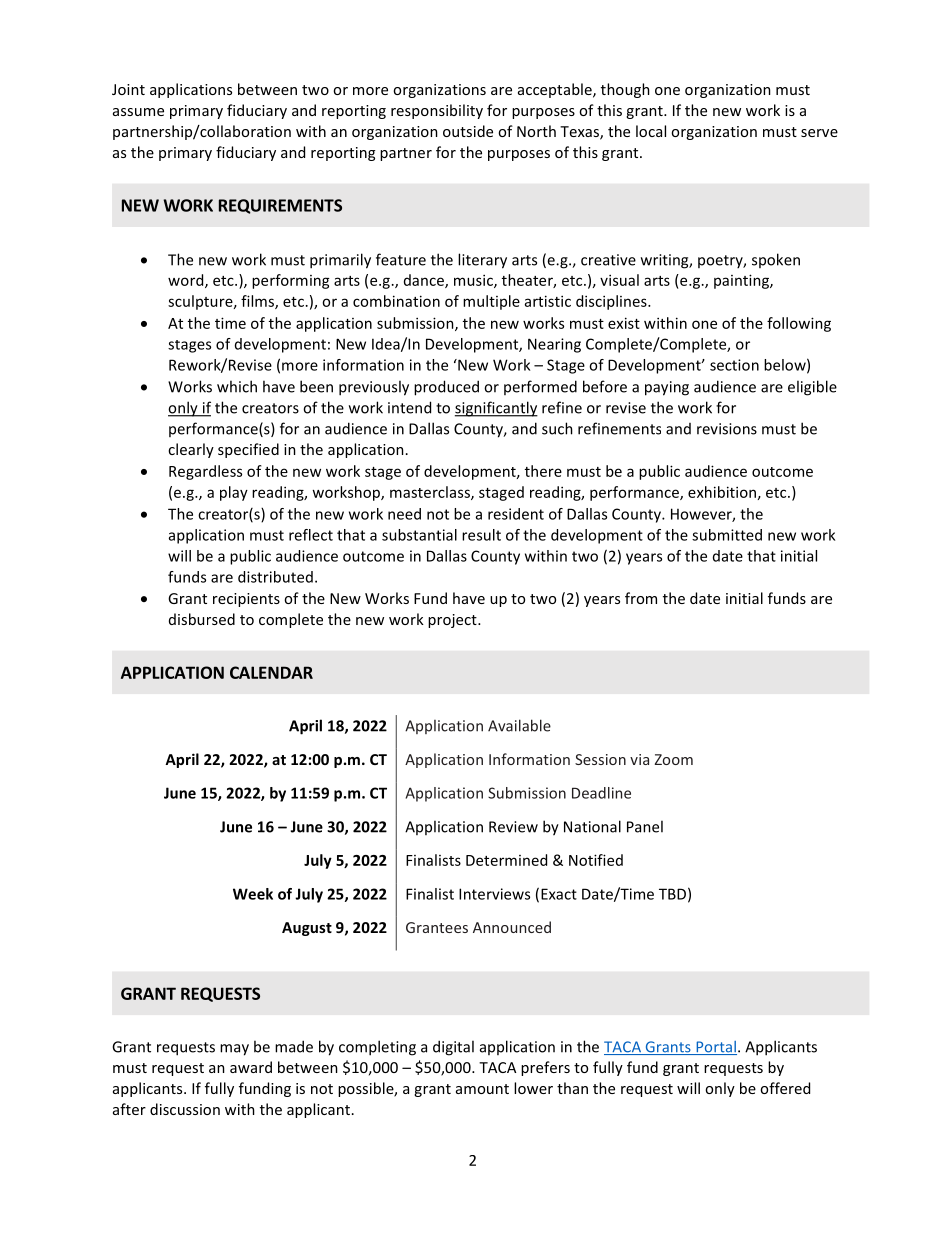 This document has width=952, height=1233. I want to click on serve, so click(819, 133).
